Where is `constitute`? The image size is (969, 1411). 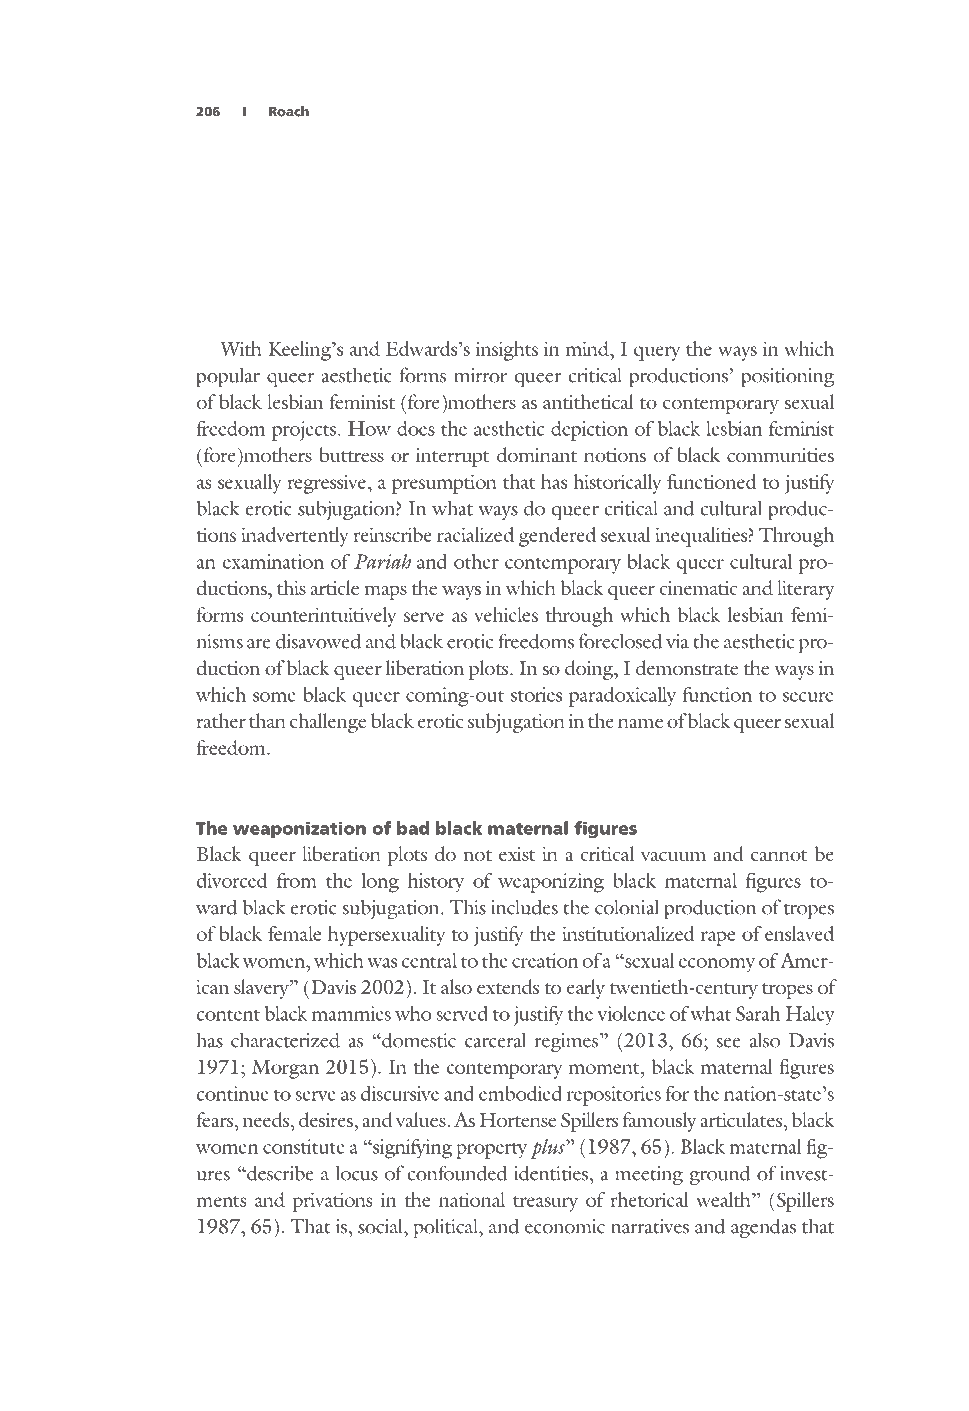 constitute is located at coordinates (304, 1146).
